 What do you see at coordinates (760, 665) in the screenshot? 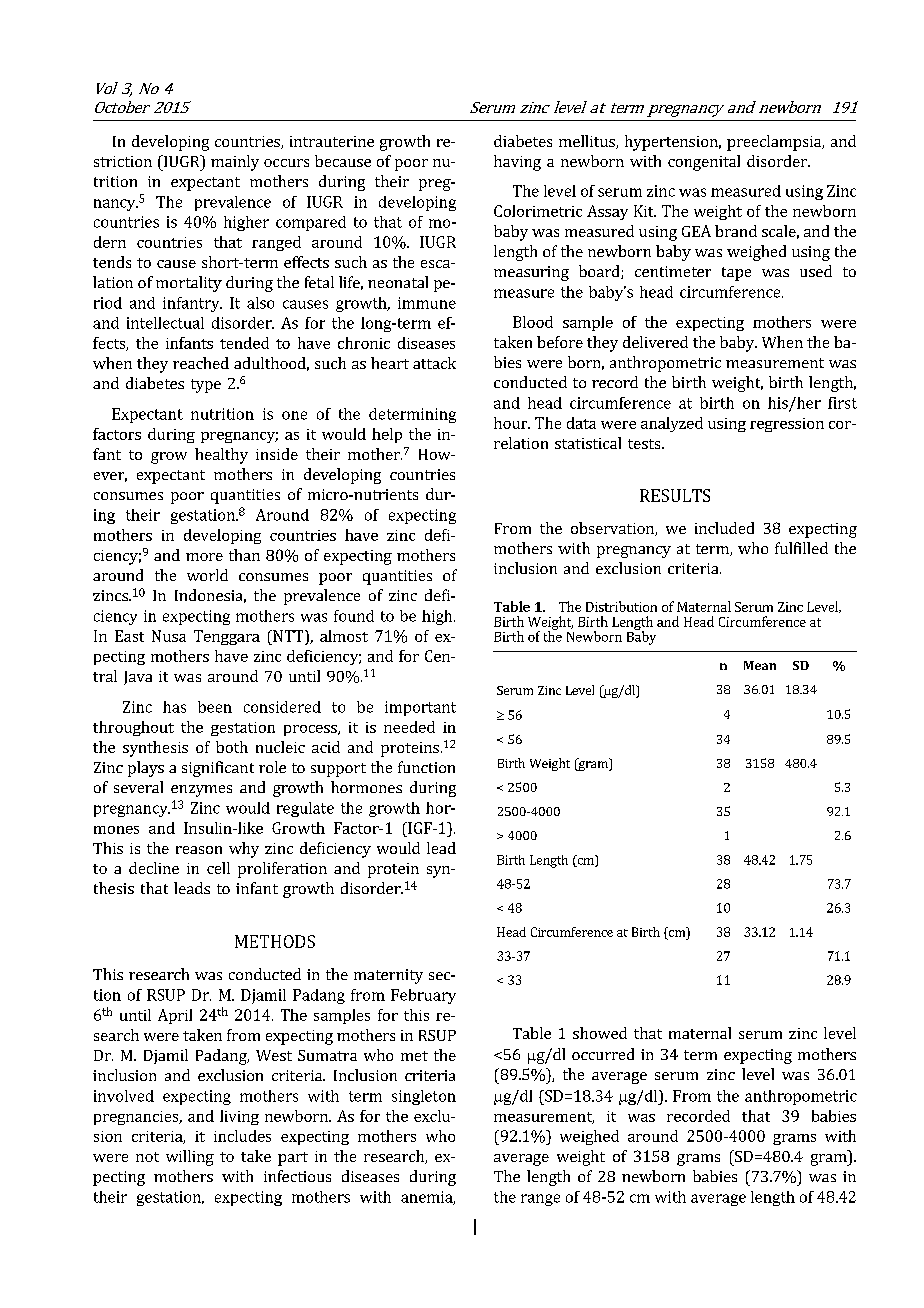
I see `Mean` at bounding box center [760, 665].
